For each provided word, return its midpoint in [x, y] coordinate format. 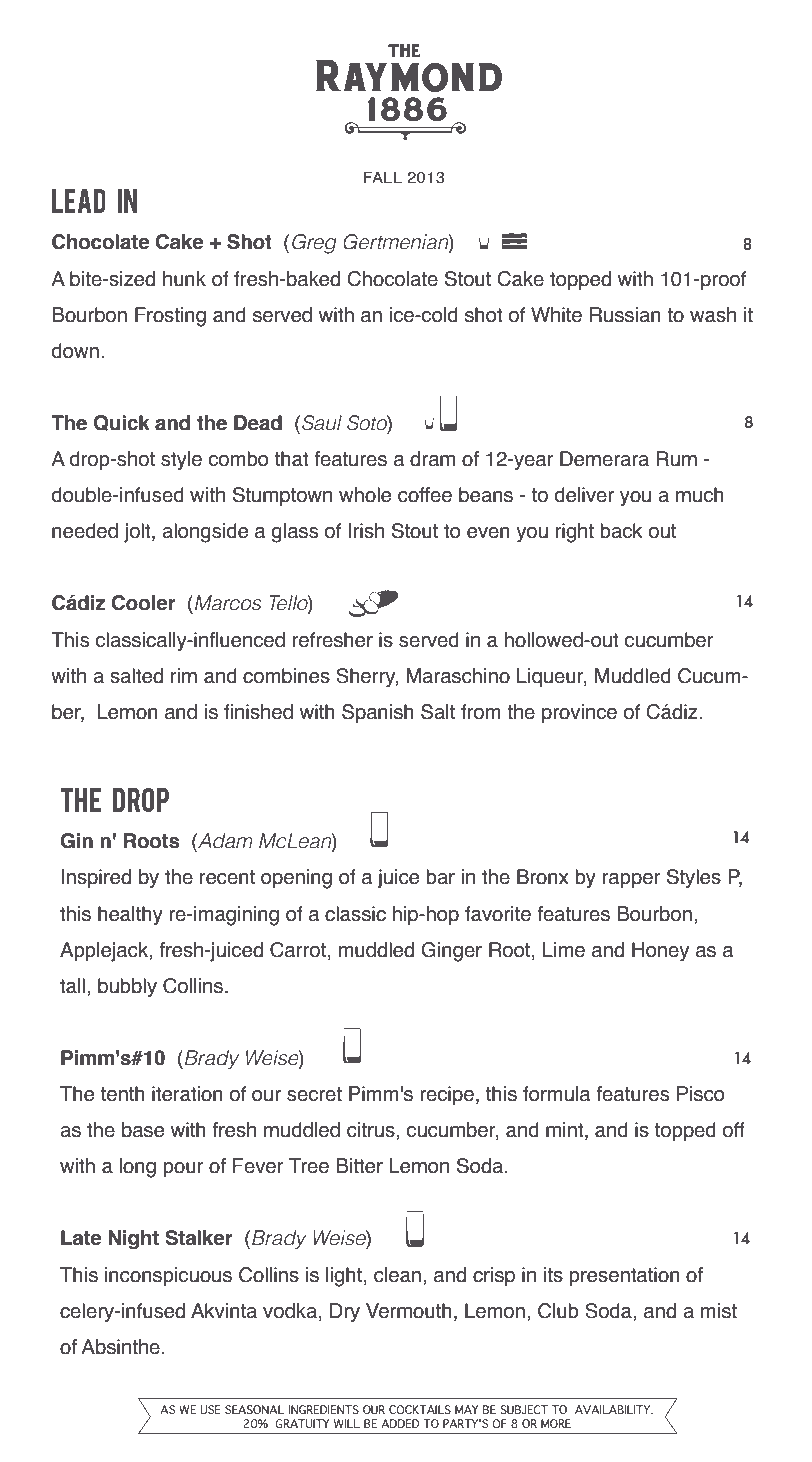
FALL [383, 177]
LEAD [79, 201]
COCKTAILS [420, 1409]
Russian [625, 315]
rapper [632, 880]
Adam [224, 842]
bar [440, 877]
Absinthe [120, 1347]
